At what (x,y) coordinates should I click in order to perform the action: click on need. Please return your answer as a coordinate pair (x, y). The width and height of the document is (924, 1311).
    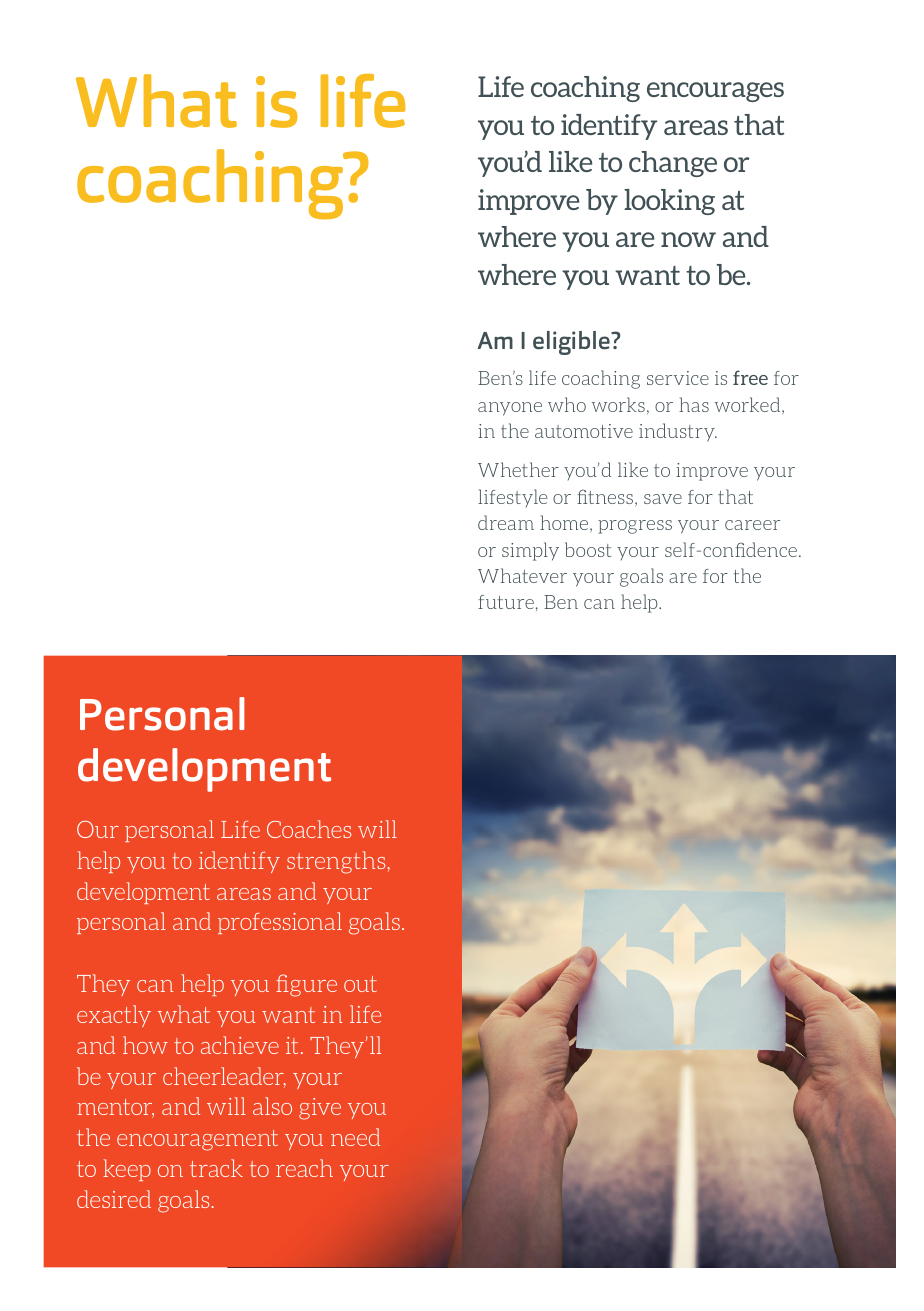
    Looking at the image, I should click on (355, 1137).
